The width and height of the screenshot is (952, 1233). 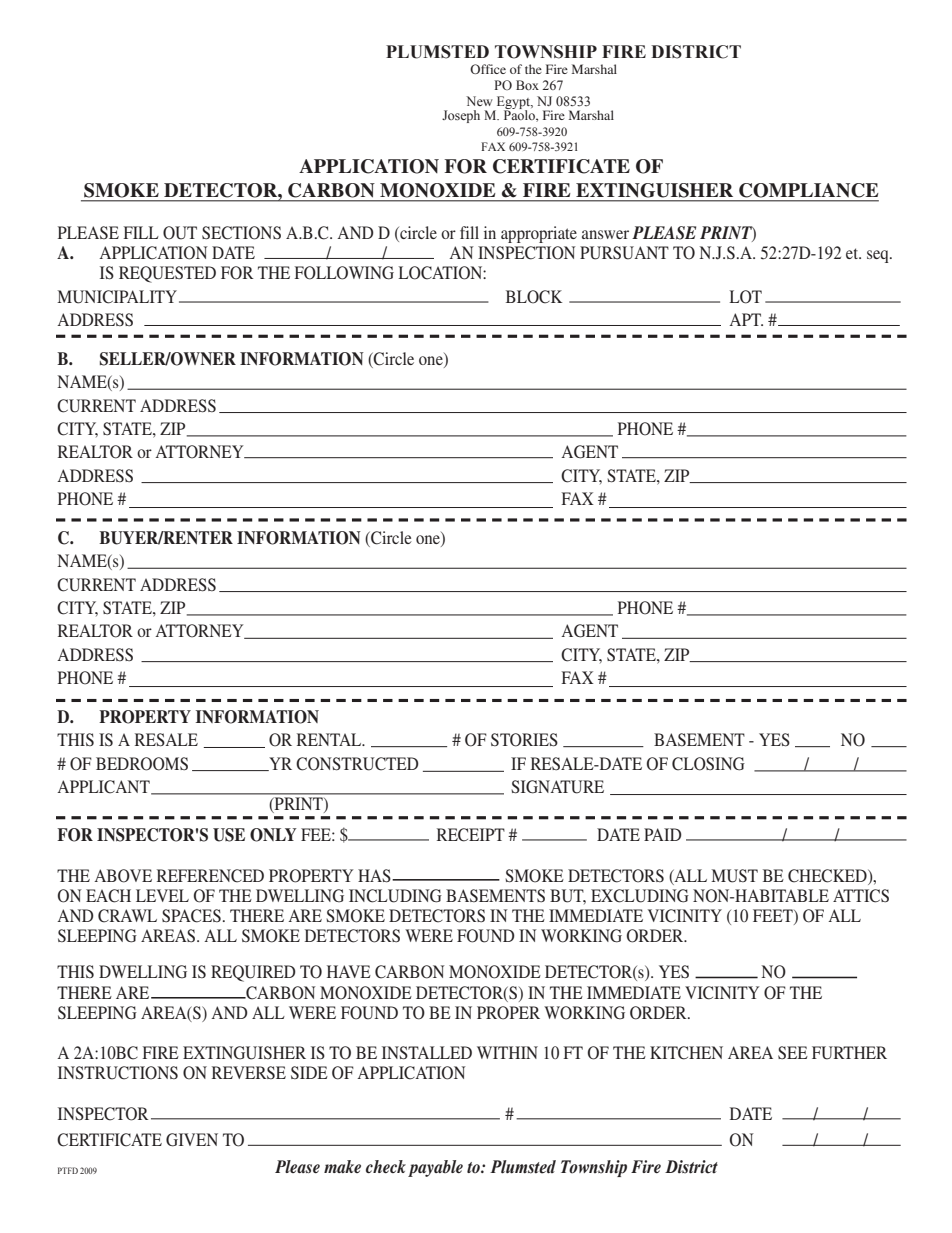 I want to click on RECEIPT, so click(x=471, y=835).
